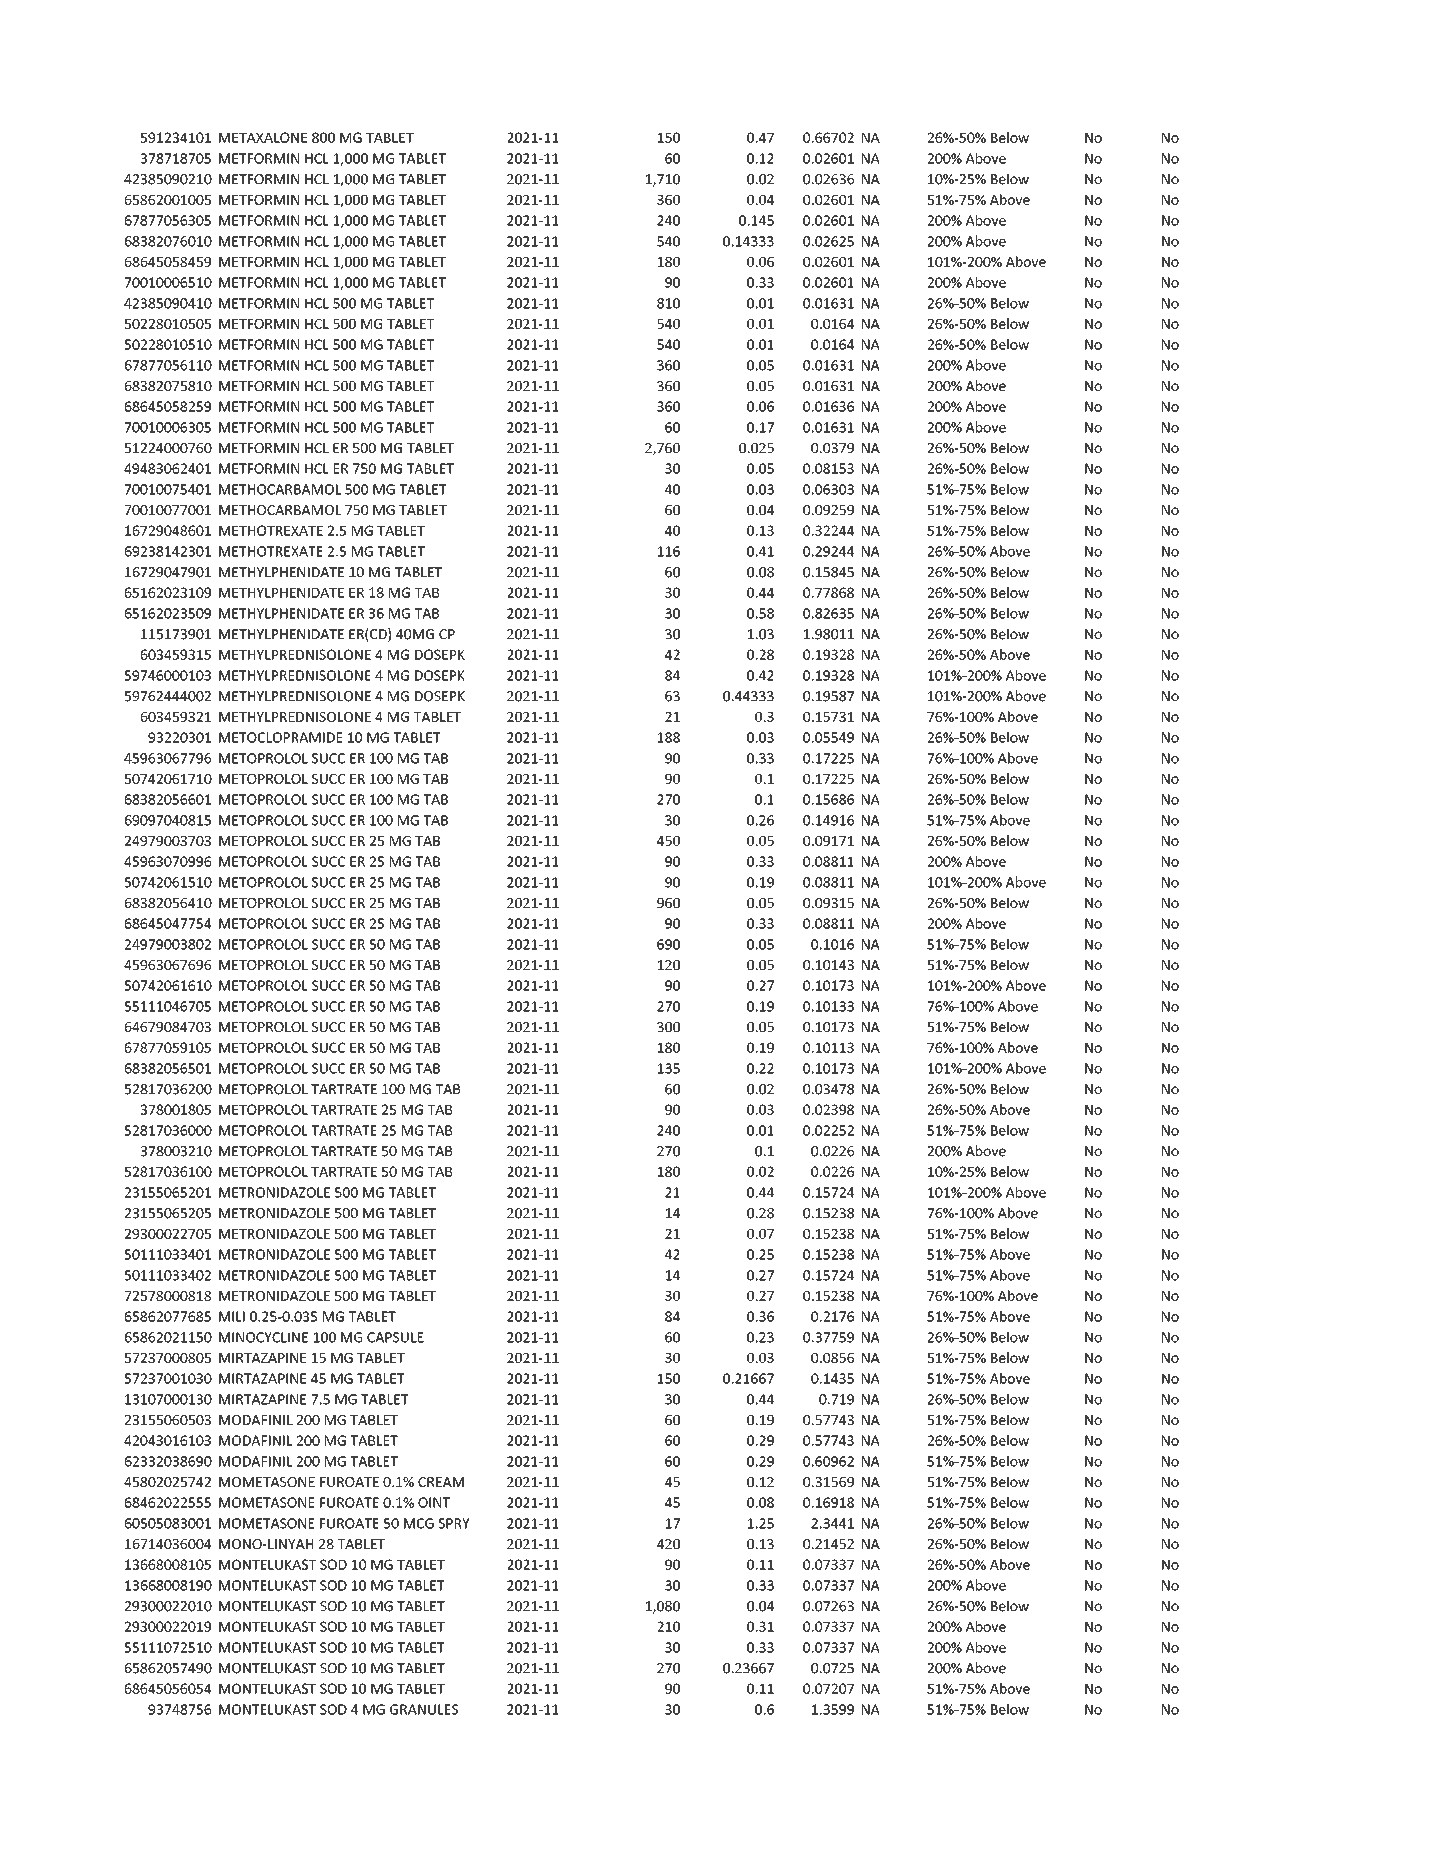 Image resolution: width=1435 pixels, height=1857 pixels. Describe the element at coordinates (419, 1523) in the screenshot. I see `MCG` at that location.
